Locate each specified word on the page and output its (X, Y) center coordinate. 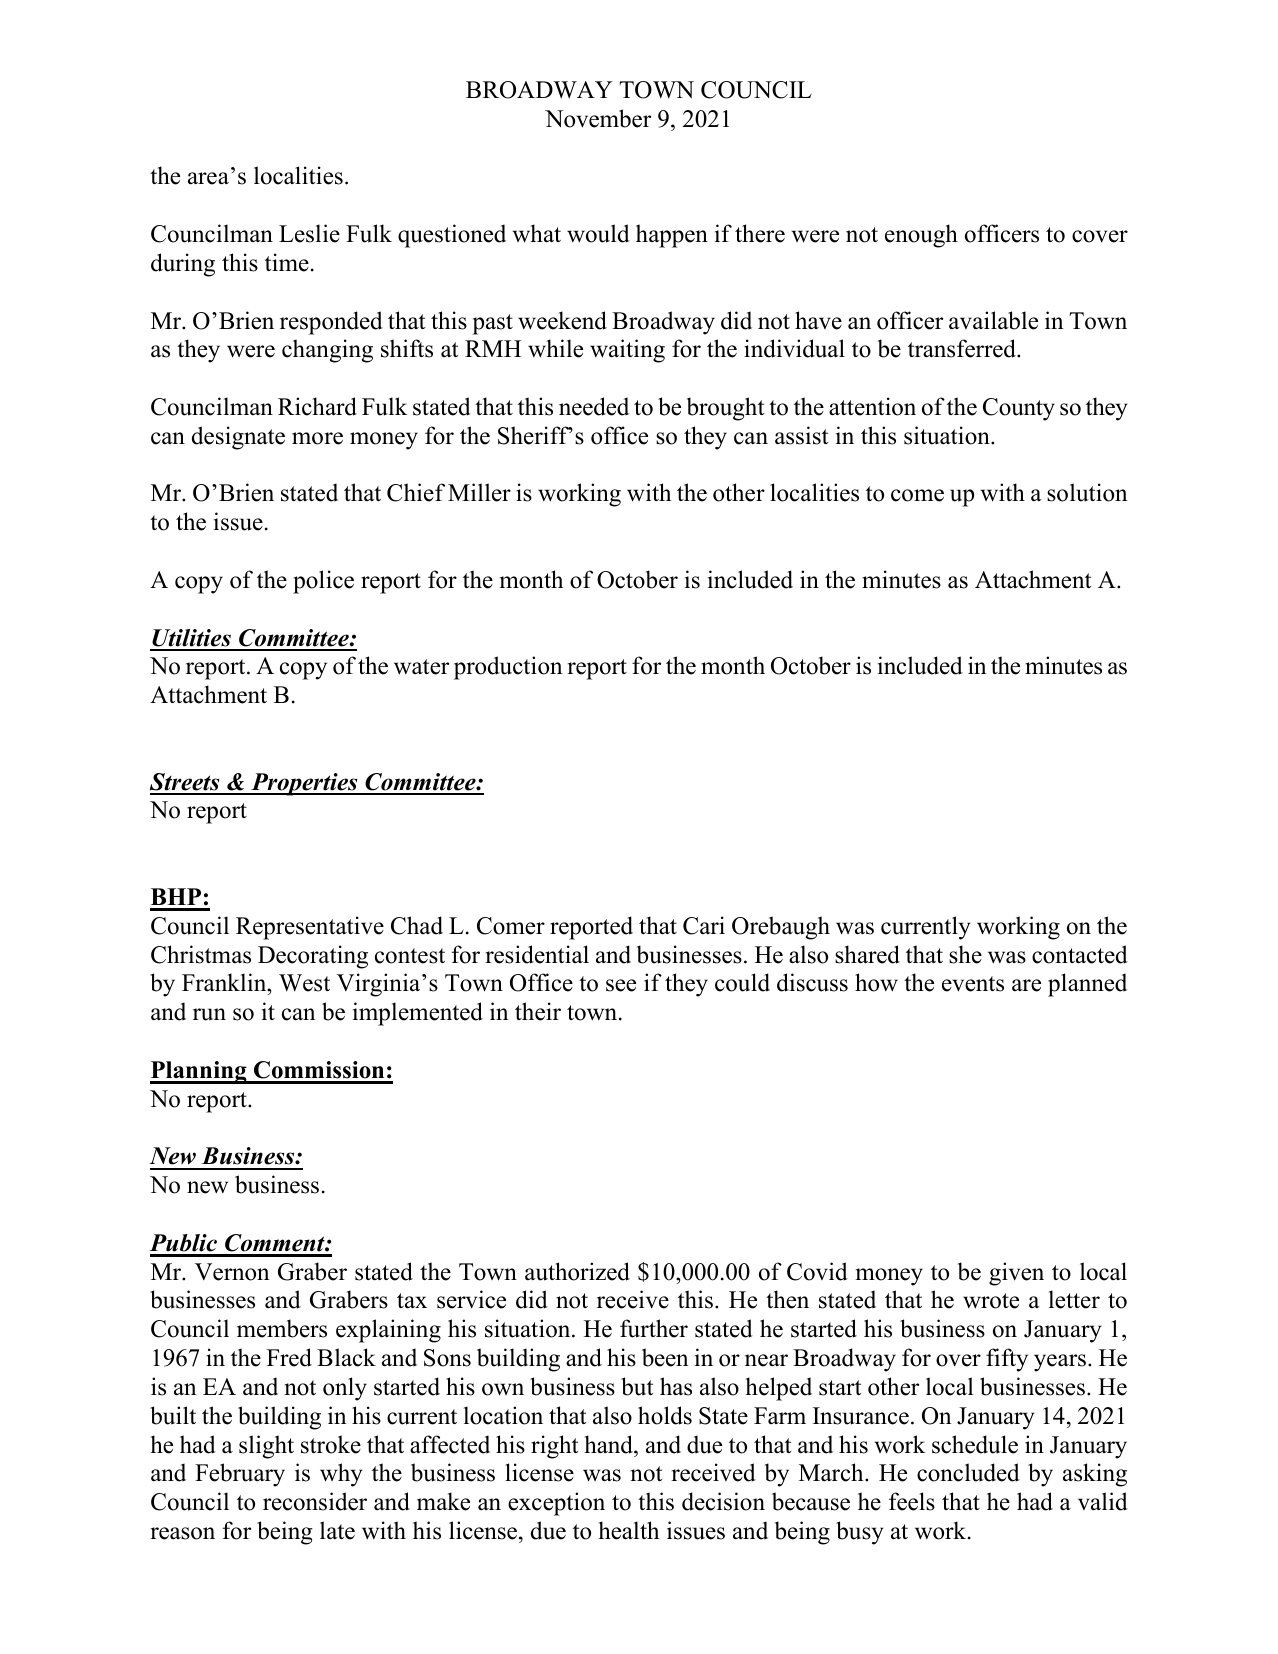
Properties (304, 784)
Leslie (309, 233)
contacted (1080, 954)
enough (921, 236)
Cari (704, 925)
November (598, 118)
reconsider (315, 1501)
